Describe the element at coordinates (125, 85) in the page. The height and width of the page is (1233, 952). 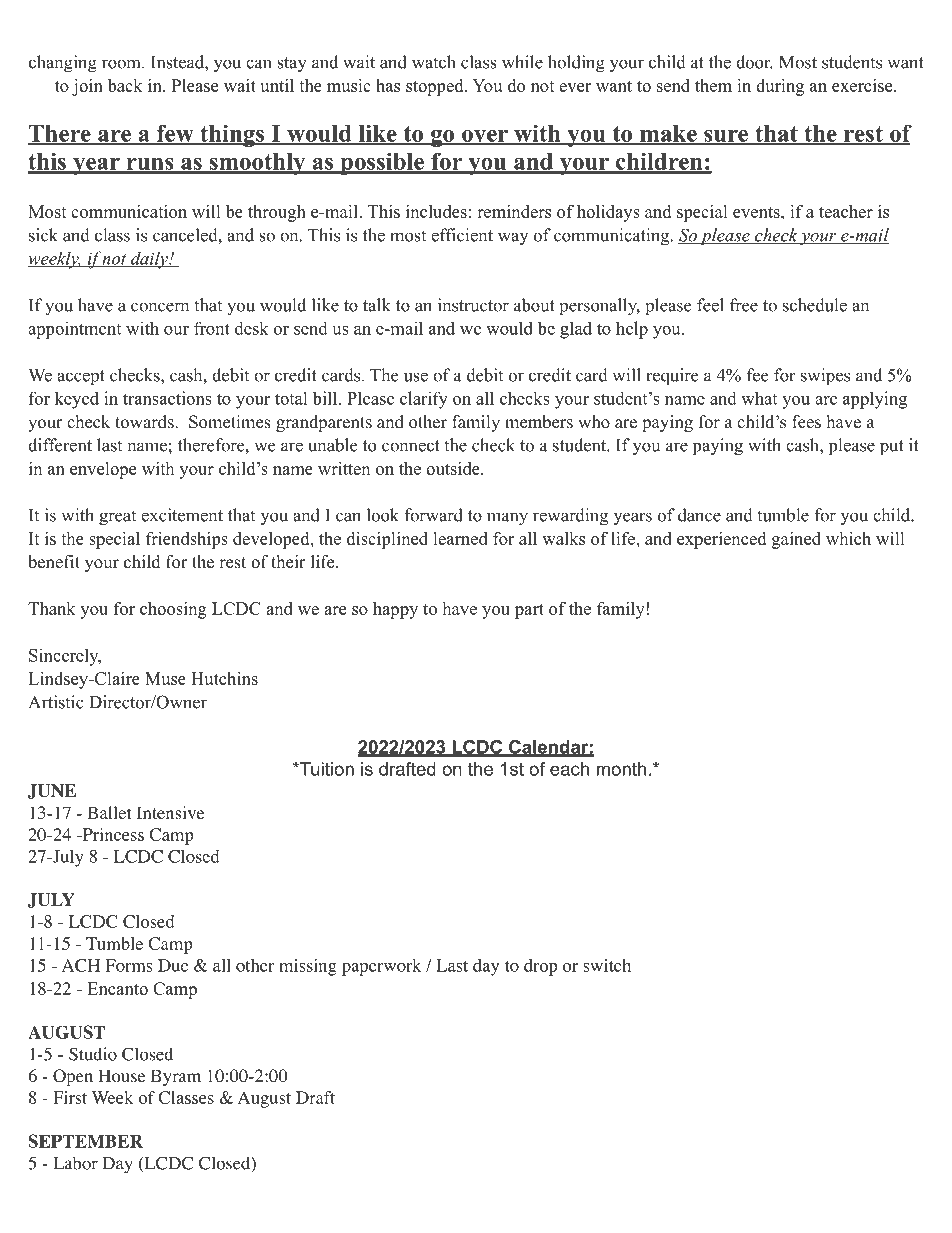
I see `back` at that location.
